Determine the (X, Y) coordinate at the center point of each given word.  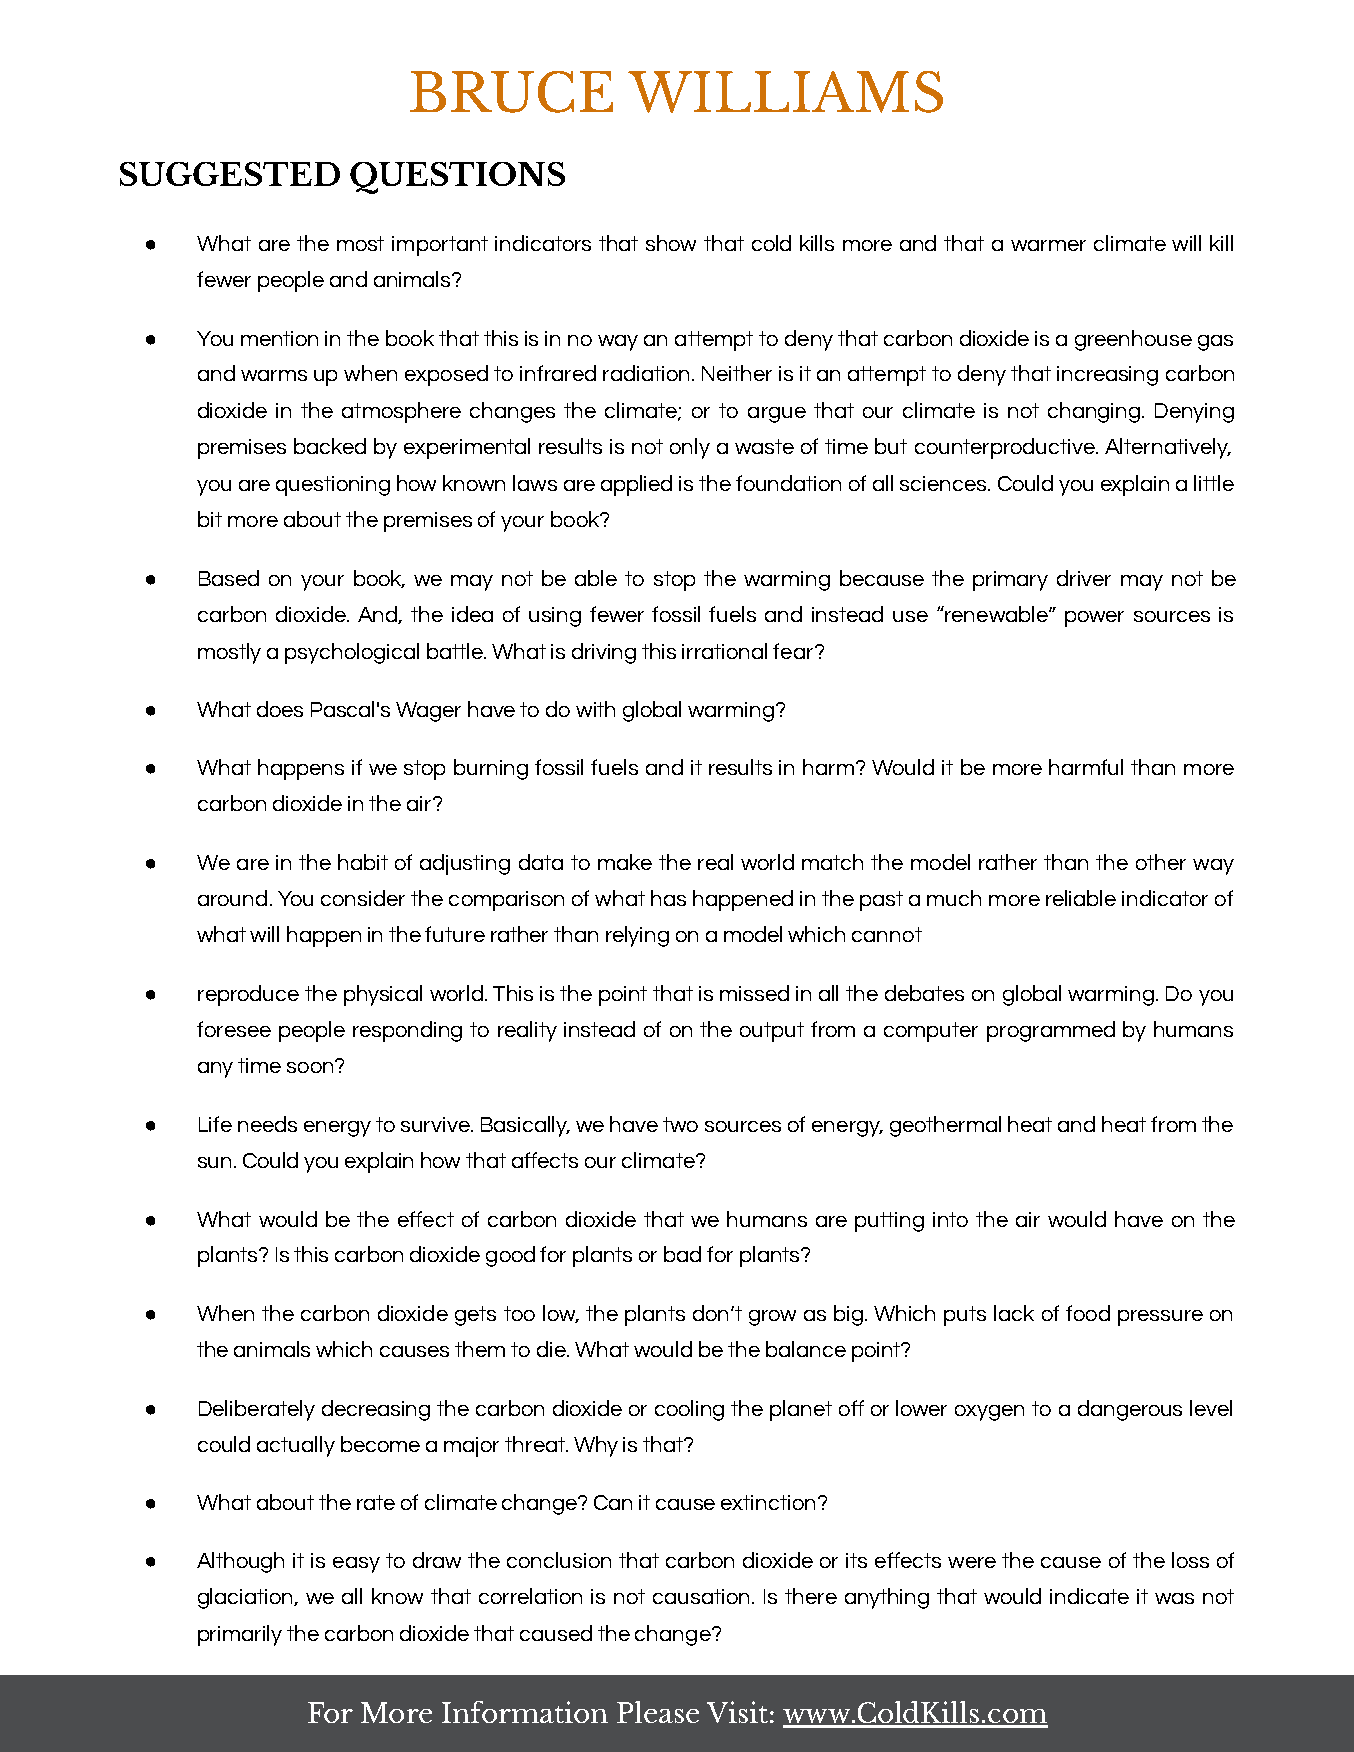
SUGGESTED (230, 174)
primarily (240, 1635)
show (671, 243)
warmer (1048, 245)
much (954, 898)
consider (363, 898)
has (668, 898)
